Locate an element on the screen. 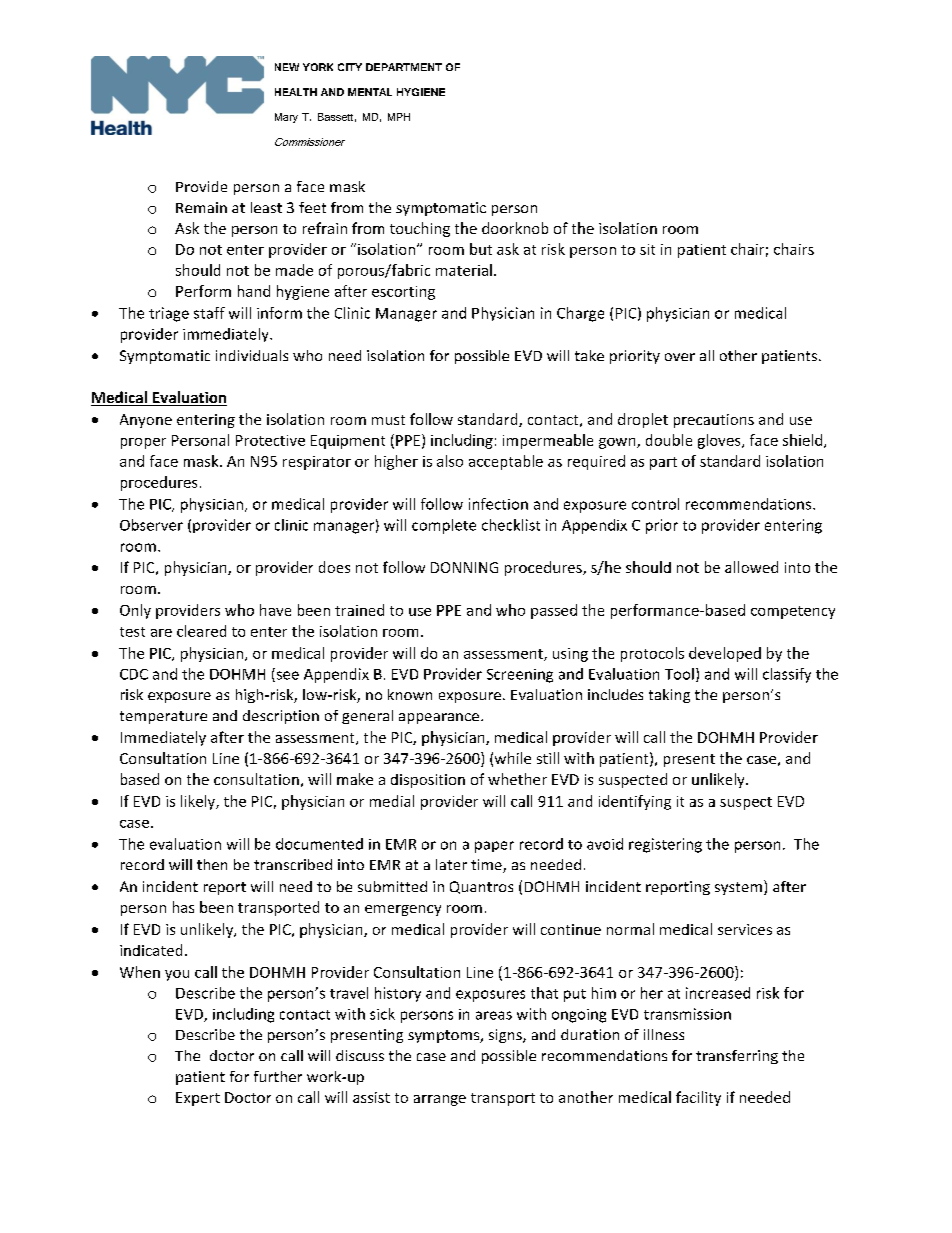 The width and height of the screenshot is (952, 1233). transferring is located at coordinates (737, 1057).
